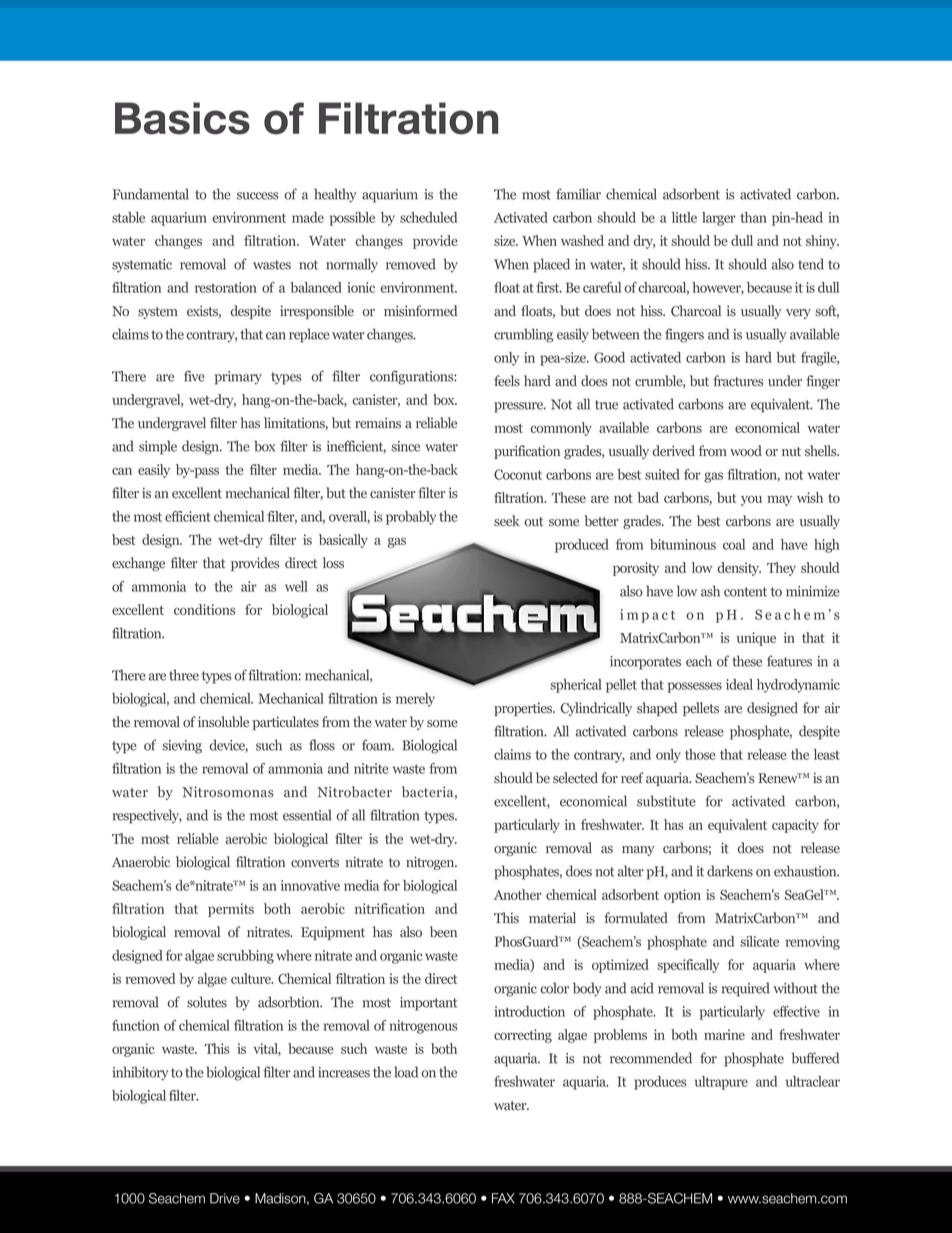 This image has width=952, height=1233. I want to click on capacity, so click(795, 826).
